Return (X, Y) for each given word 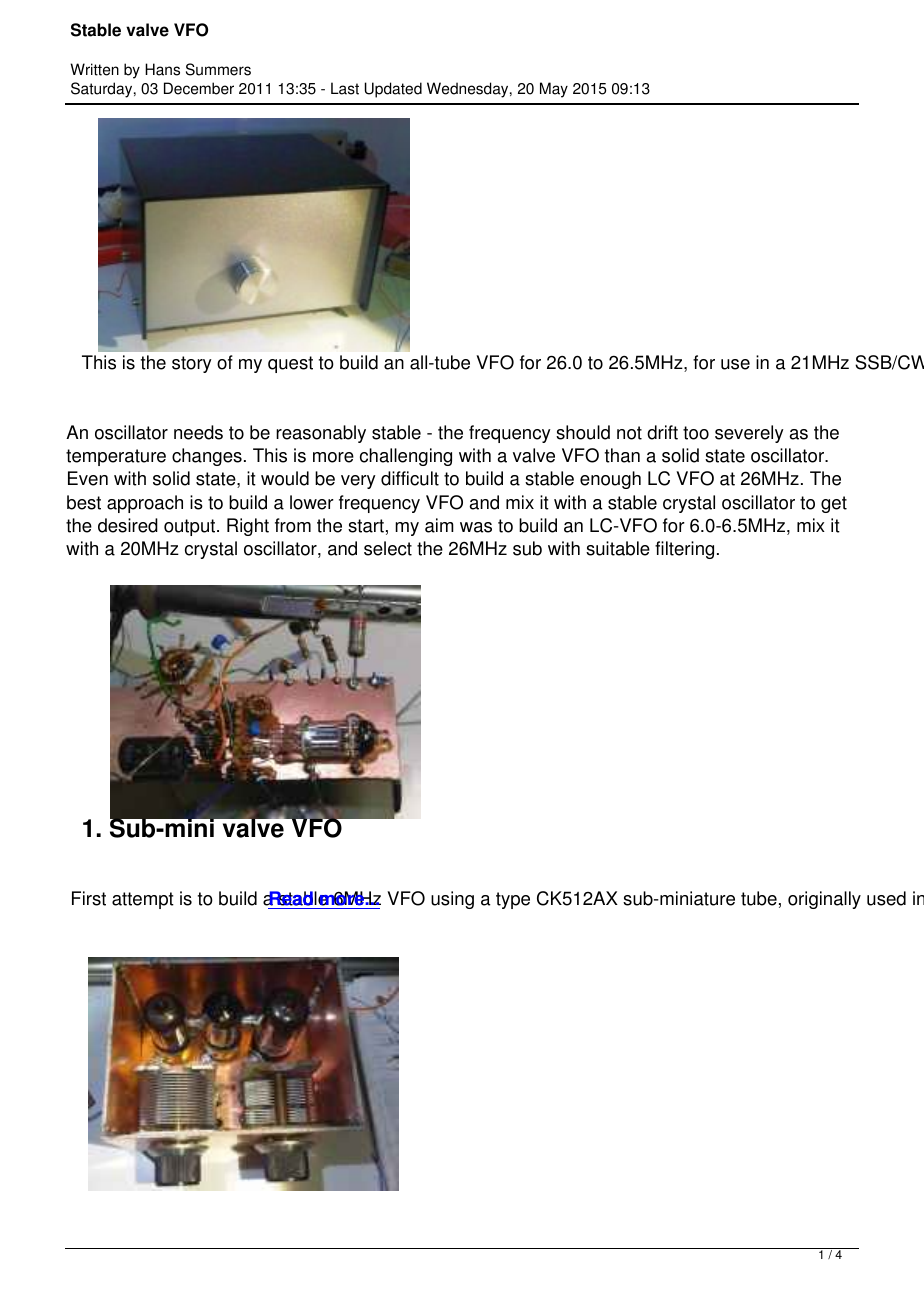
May (554, 90)
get (834, 504)
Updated (393, 90)
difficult (410, 478)
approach (145, 504)
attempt (143, 900)
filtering (684, 550)
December (199, 88)
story (192, 364)
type (513, 900)
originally (824, 900)
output (191, 527)
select (388, 548)
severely (749, 434)
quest (290, 364)
